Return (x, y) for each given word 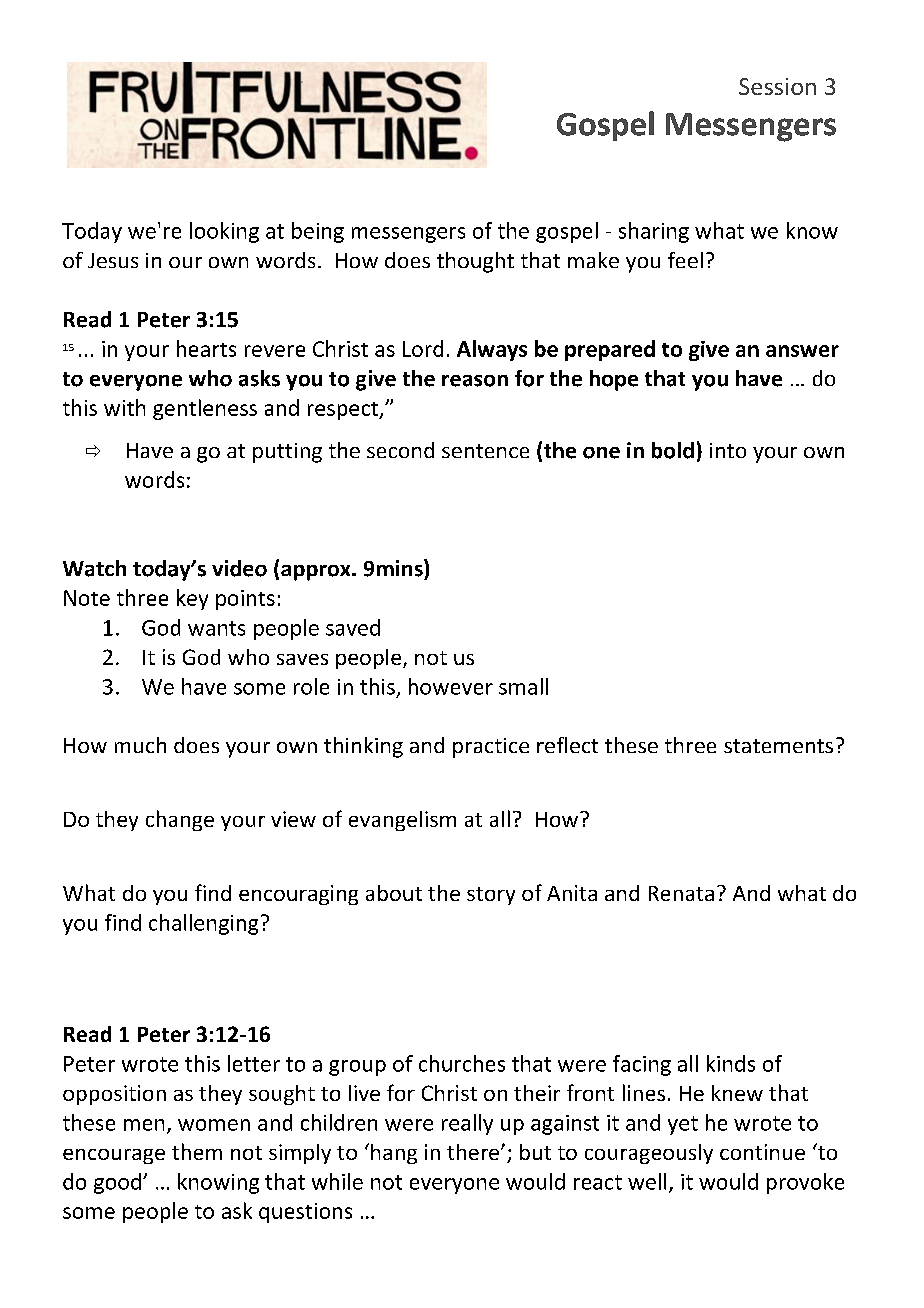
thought (475, 262)
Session (777, 86)
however (451, 686)
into (728, 450)
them (197, 1151)
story (491, 896)
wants (216, 628)
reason (475, 381)
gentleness (205, 409)
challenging (203, 924)
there (473, 1152)
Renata (681, 893)
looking (224, 232)
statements (778, 746)
